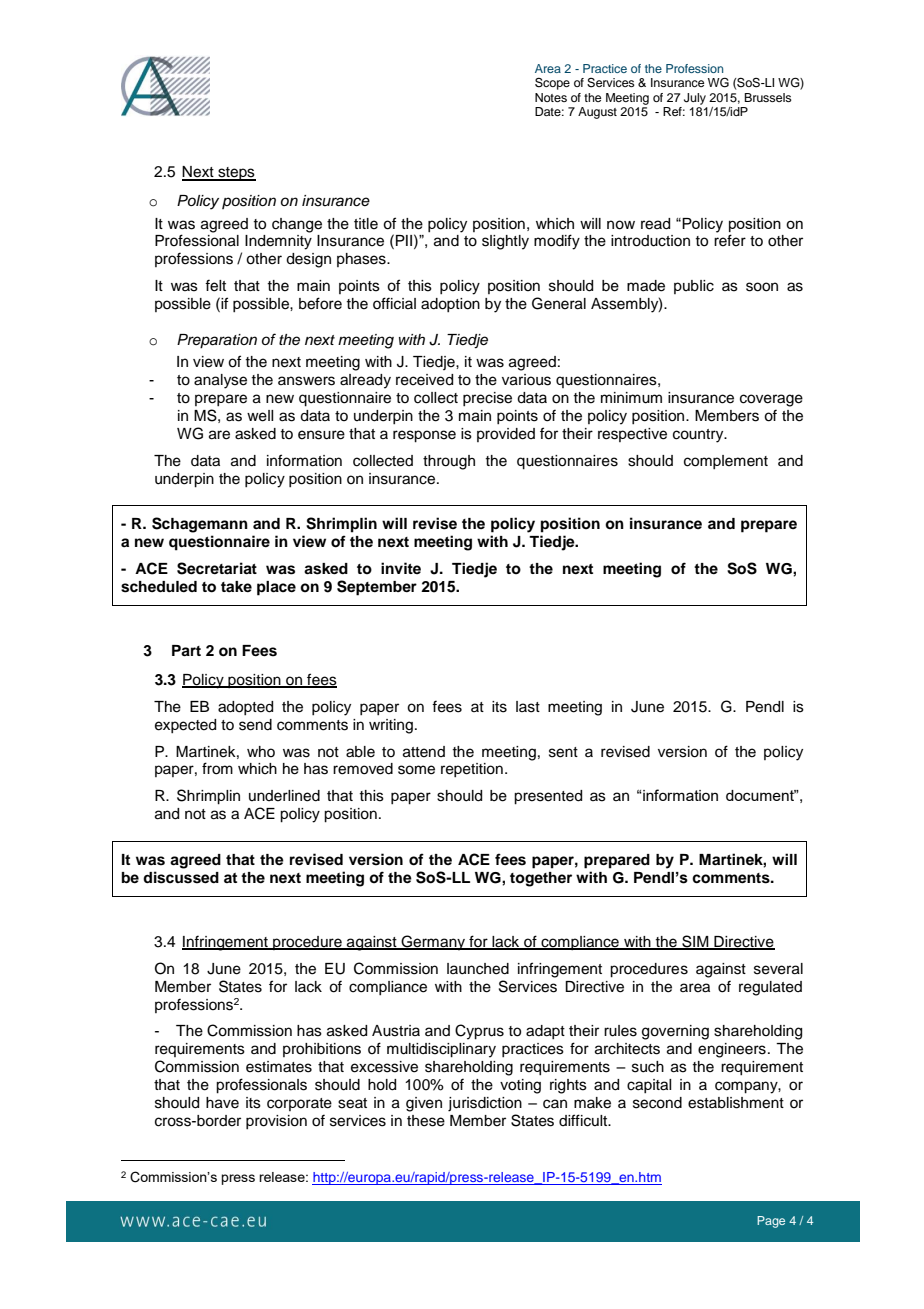  I want to click on precise, so click(487, 399).
